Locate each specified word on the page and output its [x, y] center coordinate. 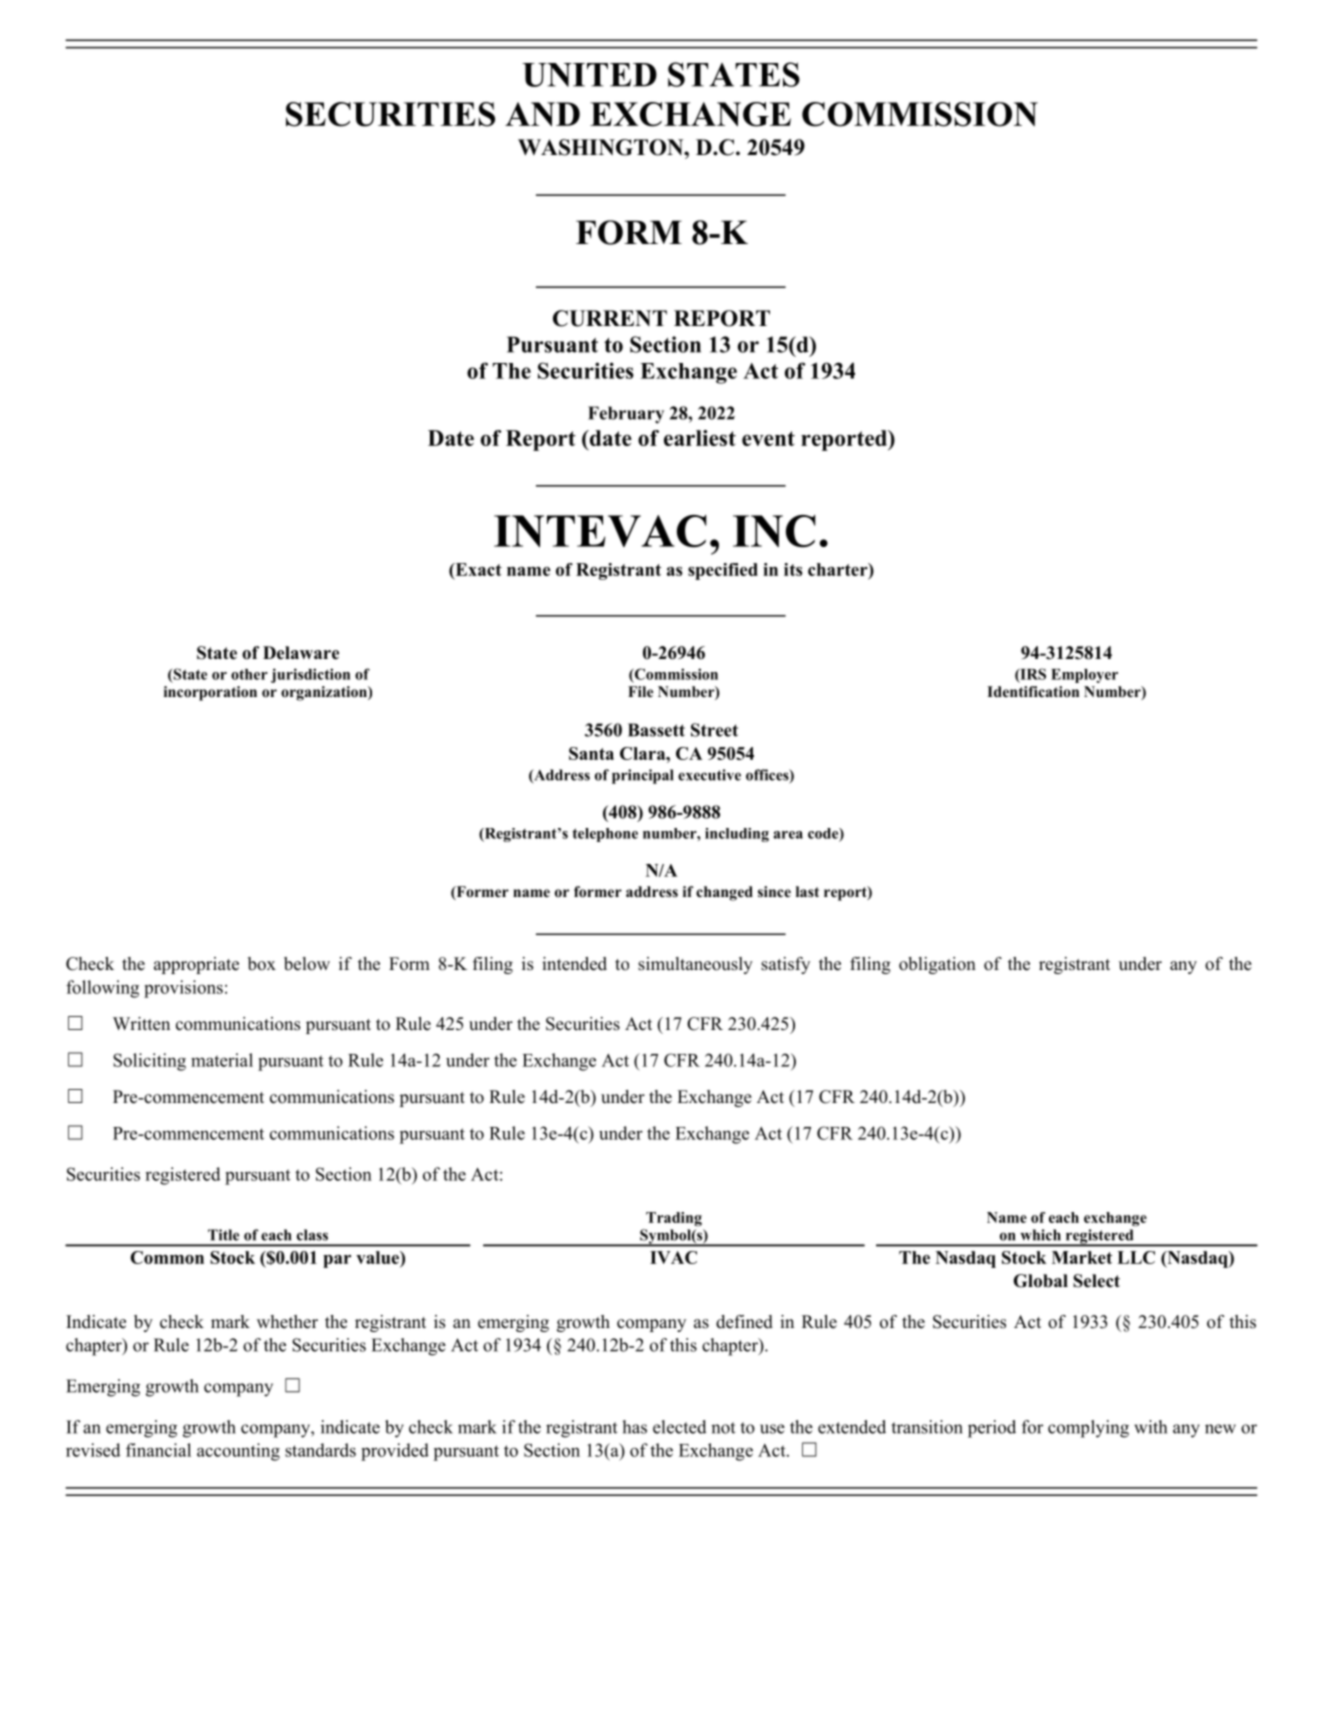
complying [1088, 1429]
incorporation [210, 693]
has [634, 1427]
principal [643, 776]
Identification [1033, 691]
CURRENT [610, 318]
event [768, 438]
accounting [238, 1452]
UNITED [589, 75]
